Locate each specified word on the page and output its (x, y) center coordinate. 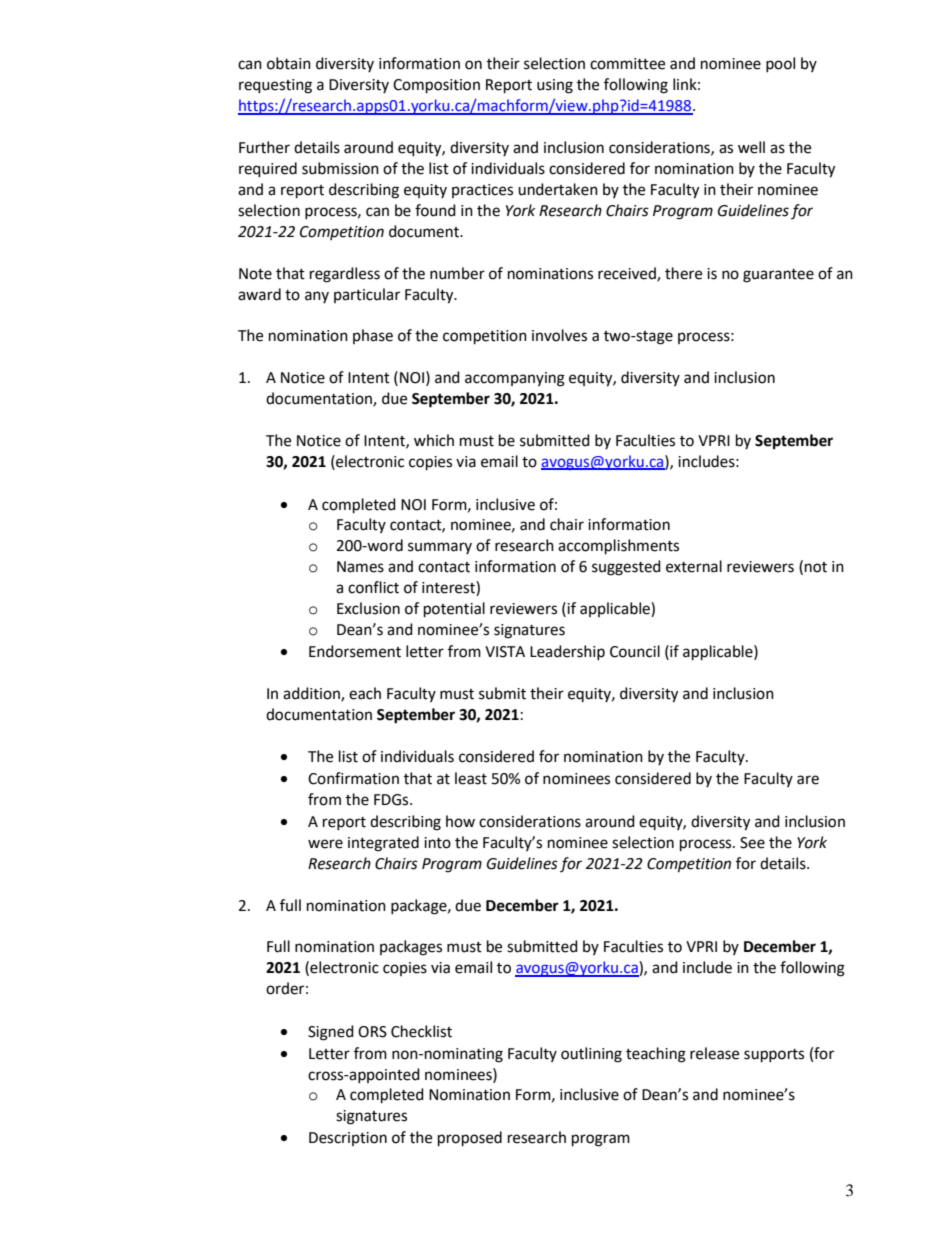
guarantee (778, 276)
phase (373, 336)
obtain (289, 63)
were (325, 844)
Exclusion (368, 608)
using (555, 86)
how (460, 821)
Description (348, 1139)
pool (780, 64)
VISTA (505, 652)
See (752, 843)
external (694, 566)
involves (559, 335)
